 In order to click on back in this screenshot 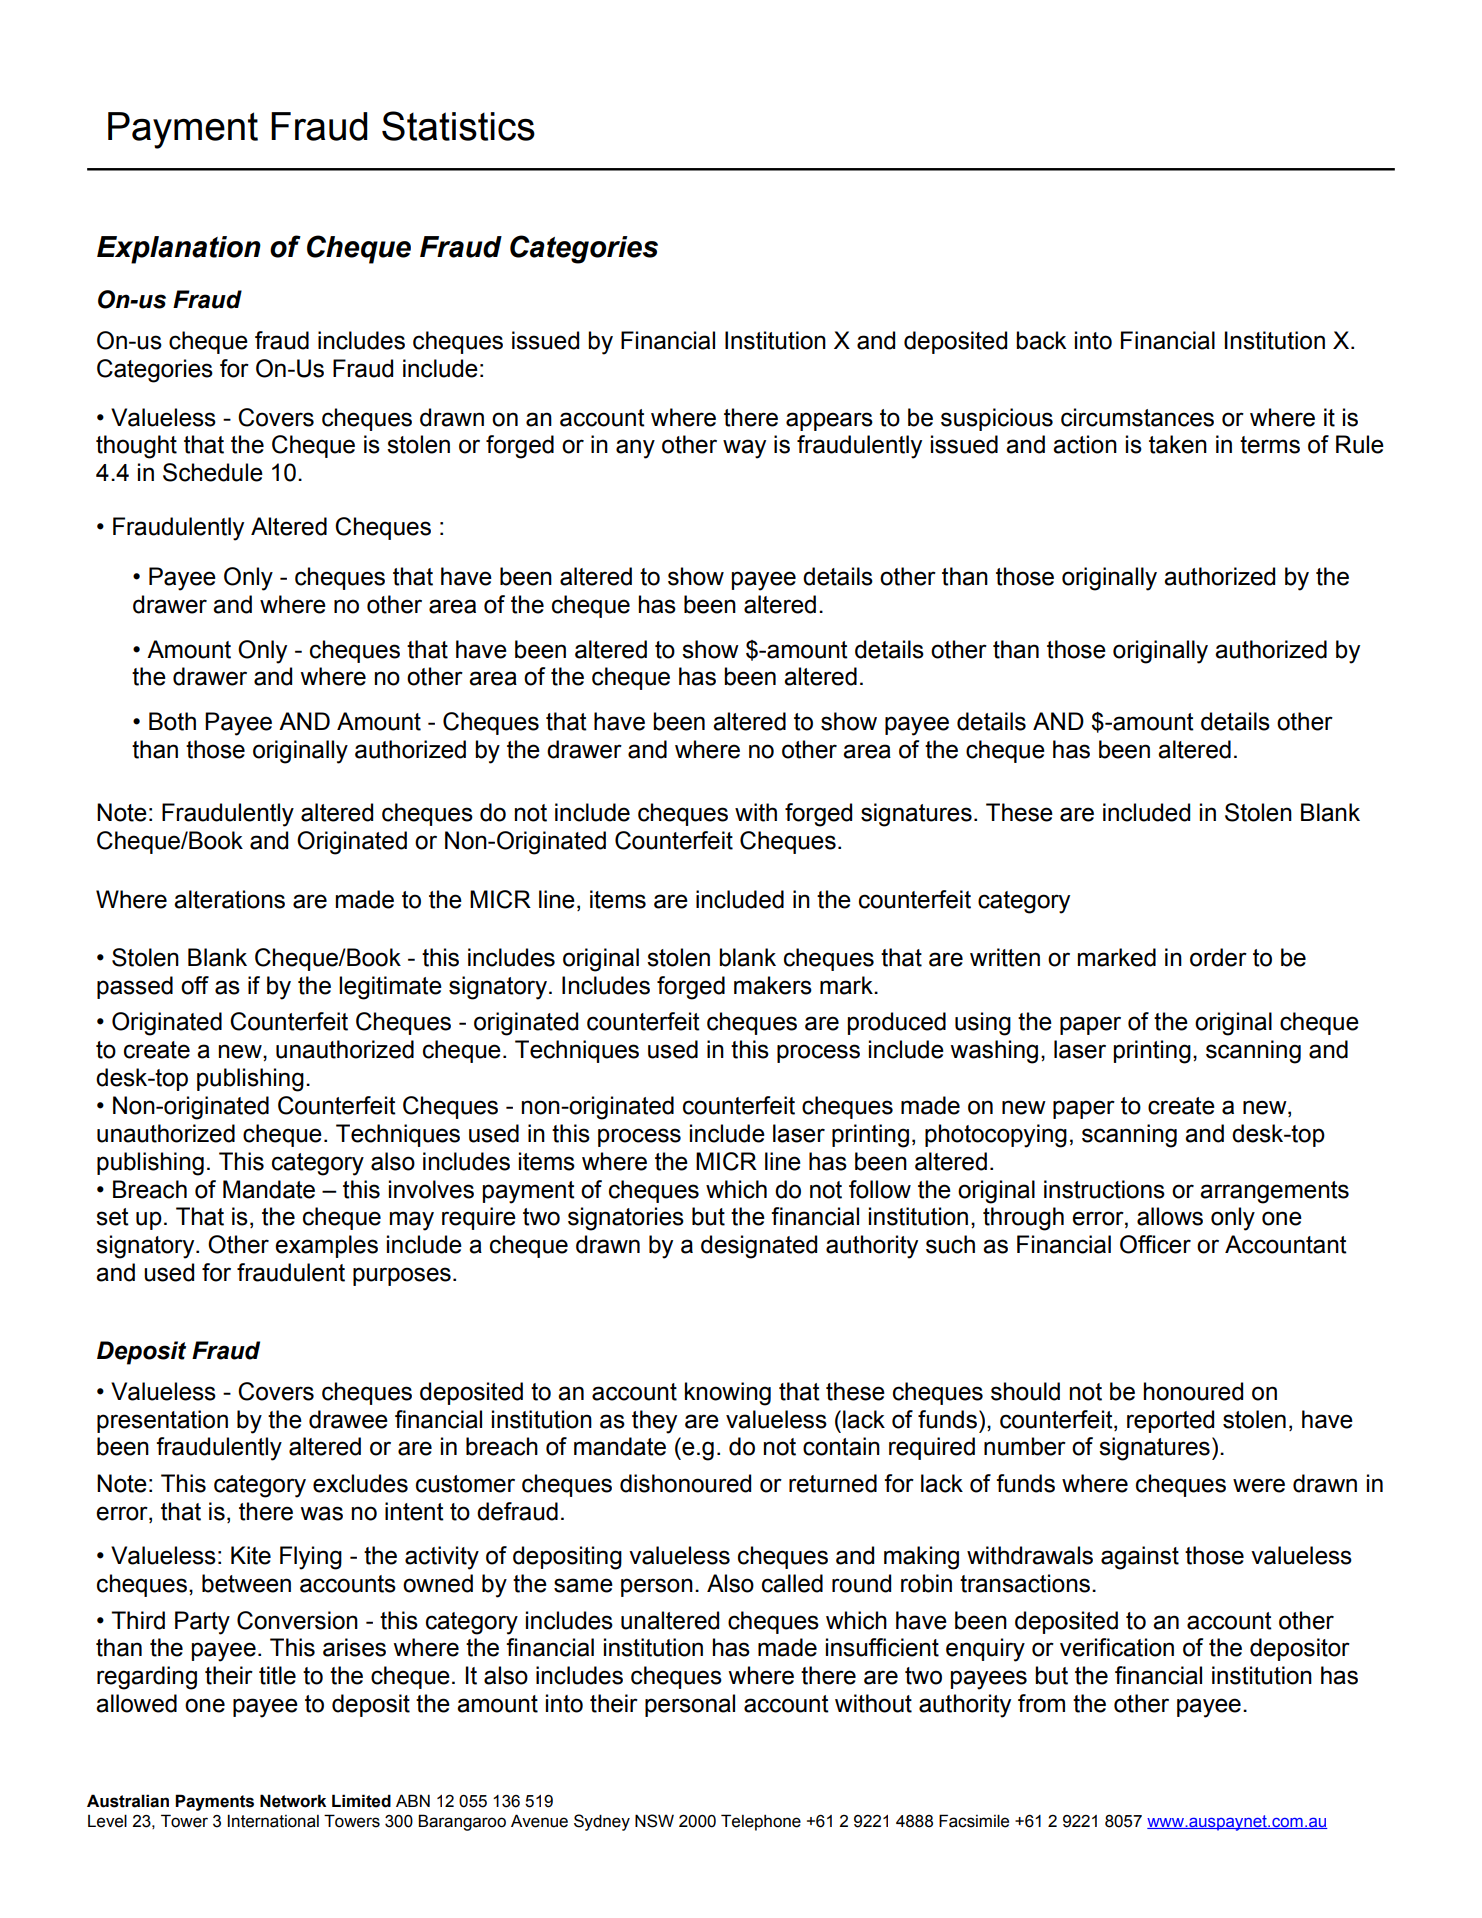, I will do `click(1041, 340)`.
